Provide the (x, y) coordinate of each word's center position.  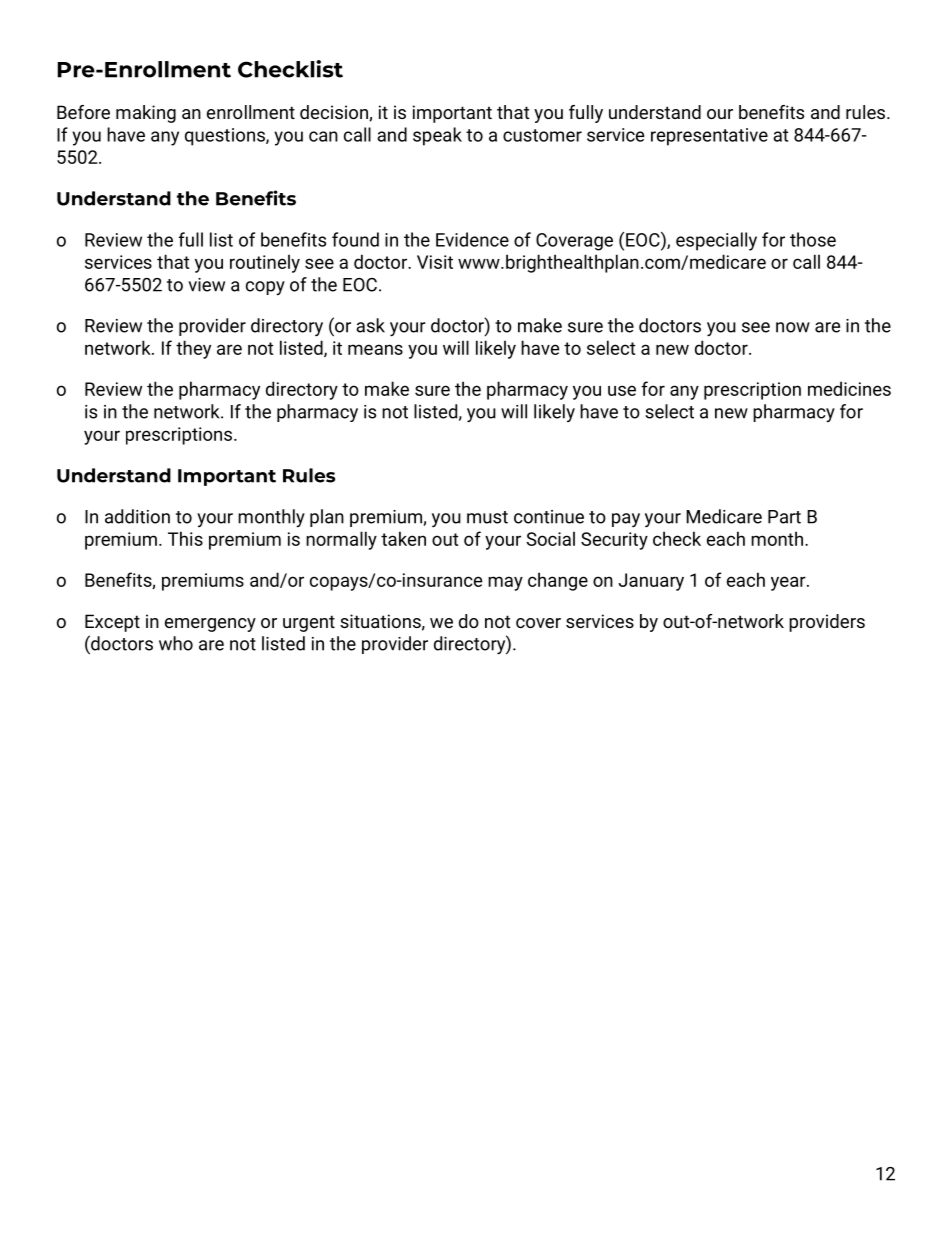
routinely (265, 263)
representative (709, 137)
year (789, 583)
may (505, 583)
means (375, 349)
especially (716, 241)
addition (137, 516)
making (146, 114)
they (193, 349)
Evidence (472, 239)
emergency (210, 625)
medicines (849, 388)
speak (437, 136)
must (487, 517)
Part (784, 517)
